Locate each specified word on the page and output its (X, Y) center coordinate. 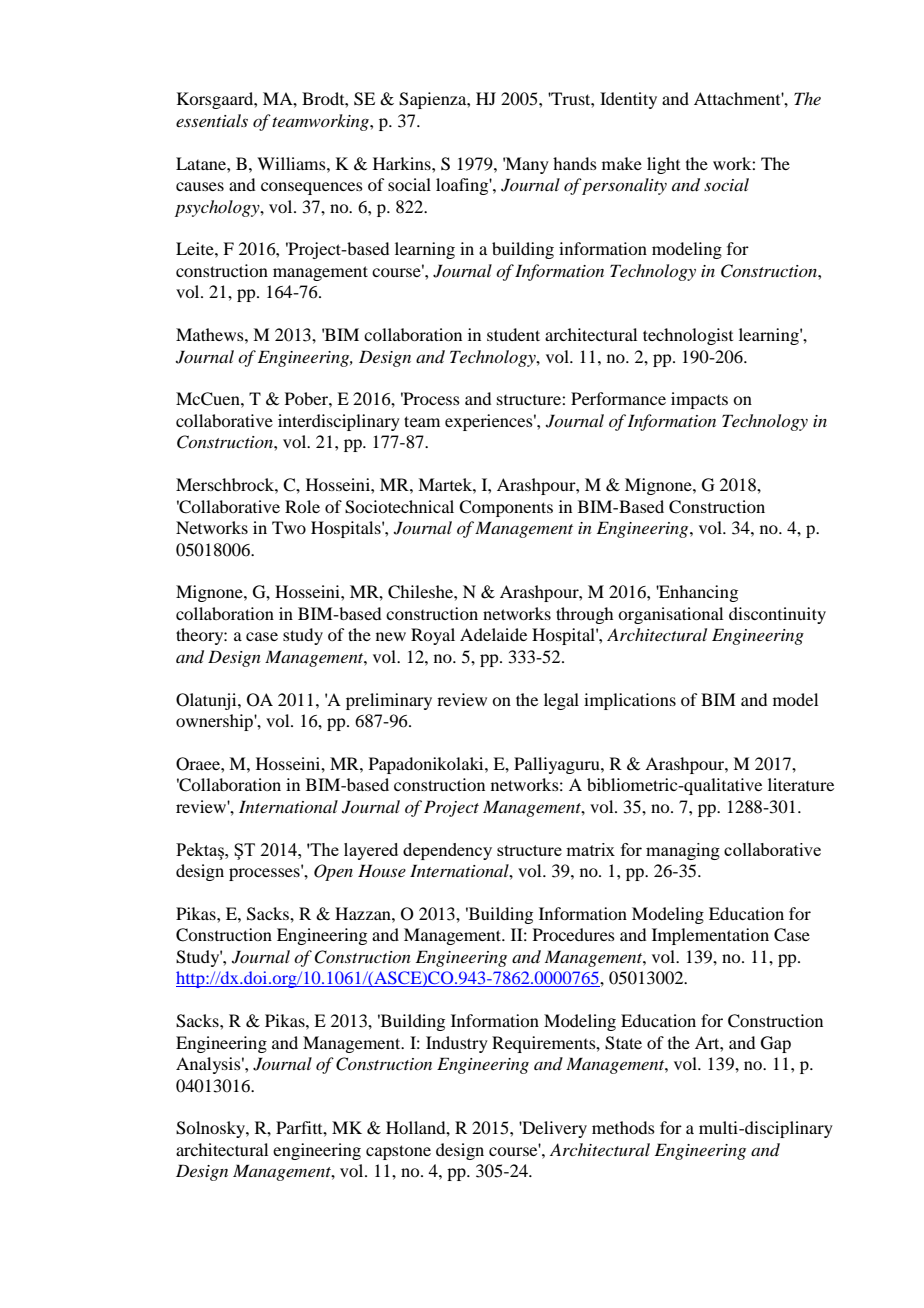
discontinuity (777, 615)
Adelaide (493, 634)
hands (575, 163)
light (663, 165)
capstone (398, 1152)
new (391, 636)
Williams (292, 163)
